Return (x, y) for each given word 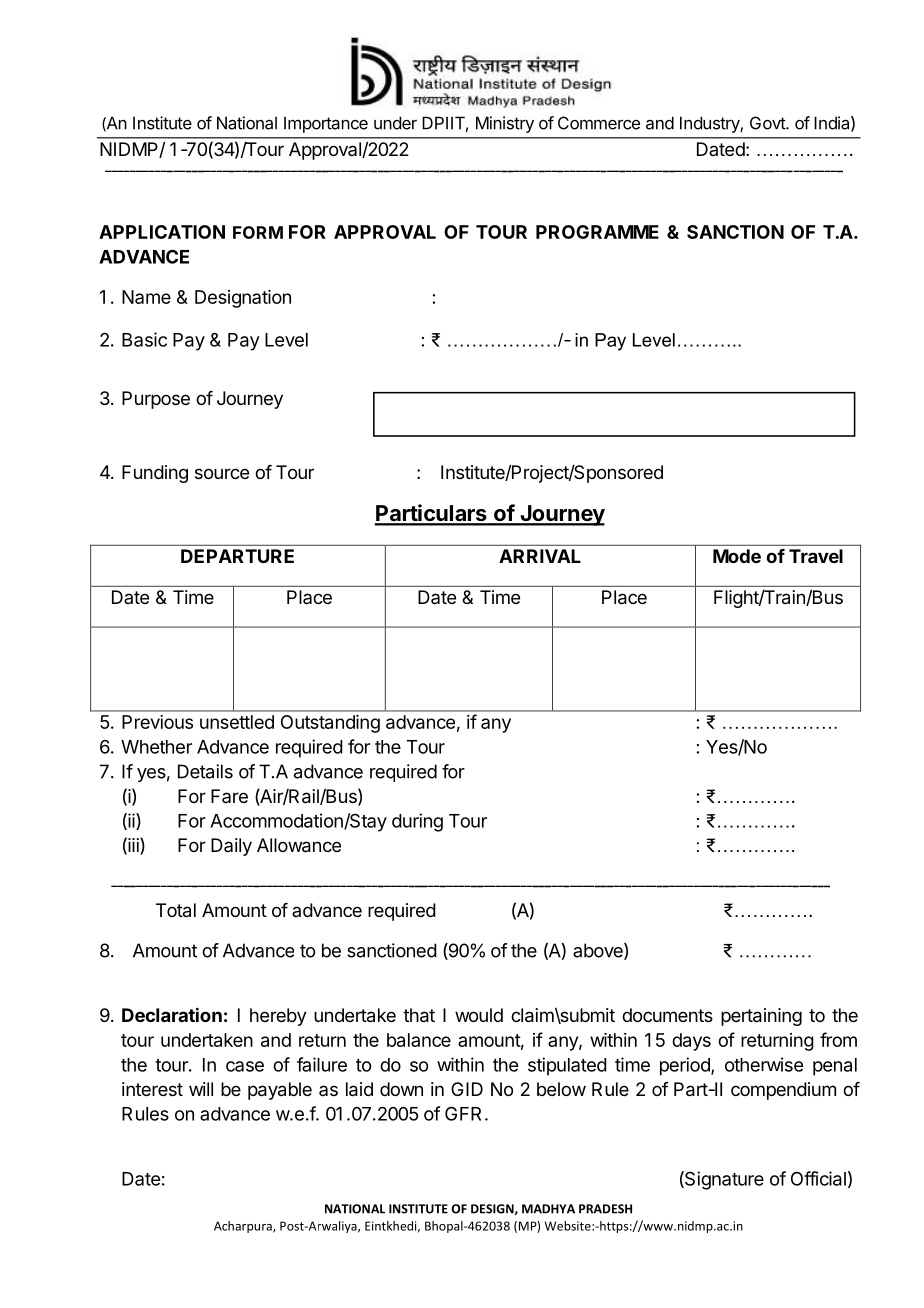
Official (818, 1178)
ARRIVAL (540, 556)
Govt (768, 123)
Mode (737, 556)
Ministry (505, 124)
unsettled (237, 722)
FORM (258, 232)
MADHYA (548, 1209)
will (201, 1089)
